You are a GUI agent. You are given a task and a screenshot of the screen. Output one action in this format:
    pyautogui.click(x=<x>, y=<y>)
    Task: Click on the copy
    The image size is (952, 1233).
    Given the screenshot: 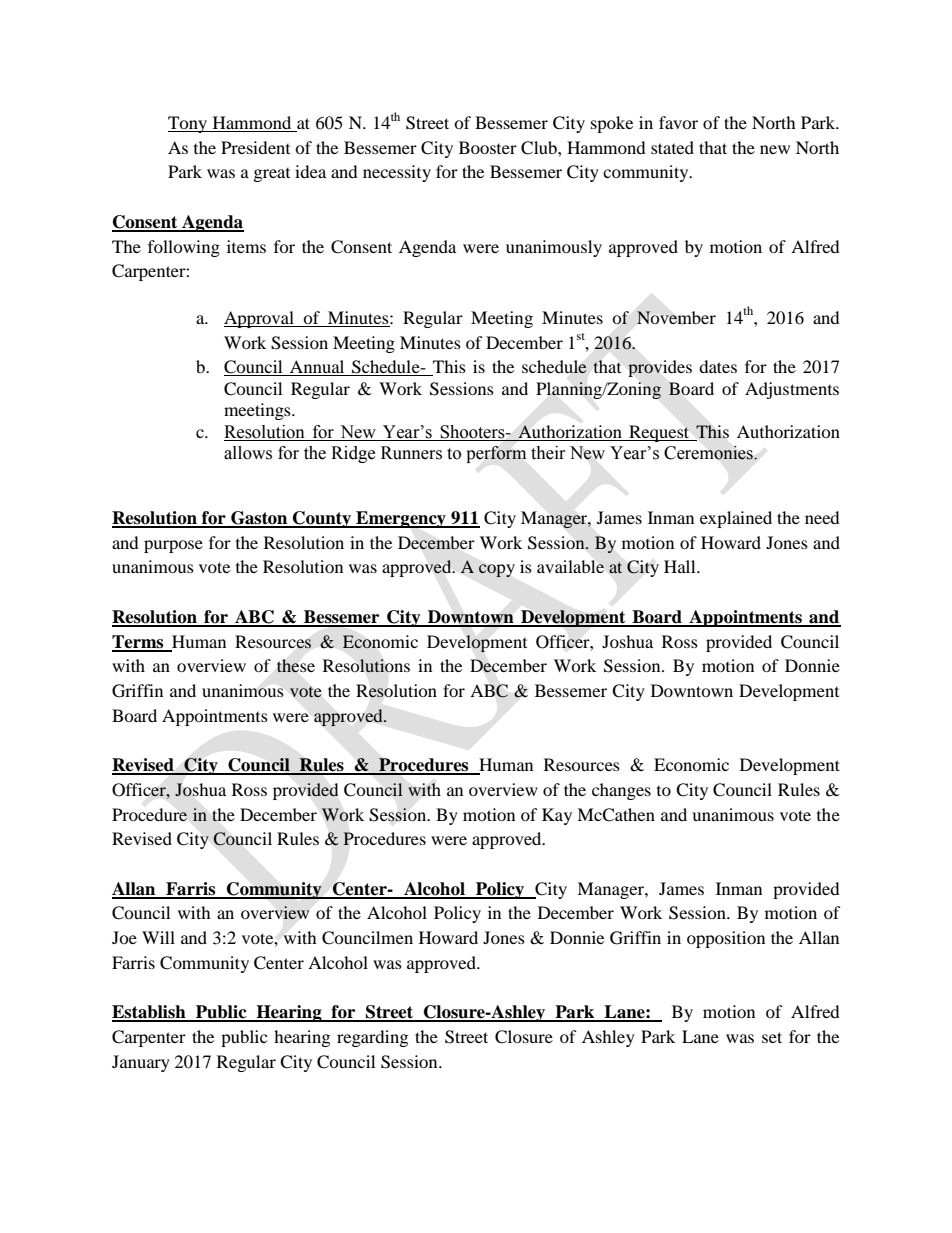 What is the action you would take?
    pyautogui.click(x=497, y=570)
